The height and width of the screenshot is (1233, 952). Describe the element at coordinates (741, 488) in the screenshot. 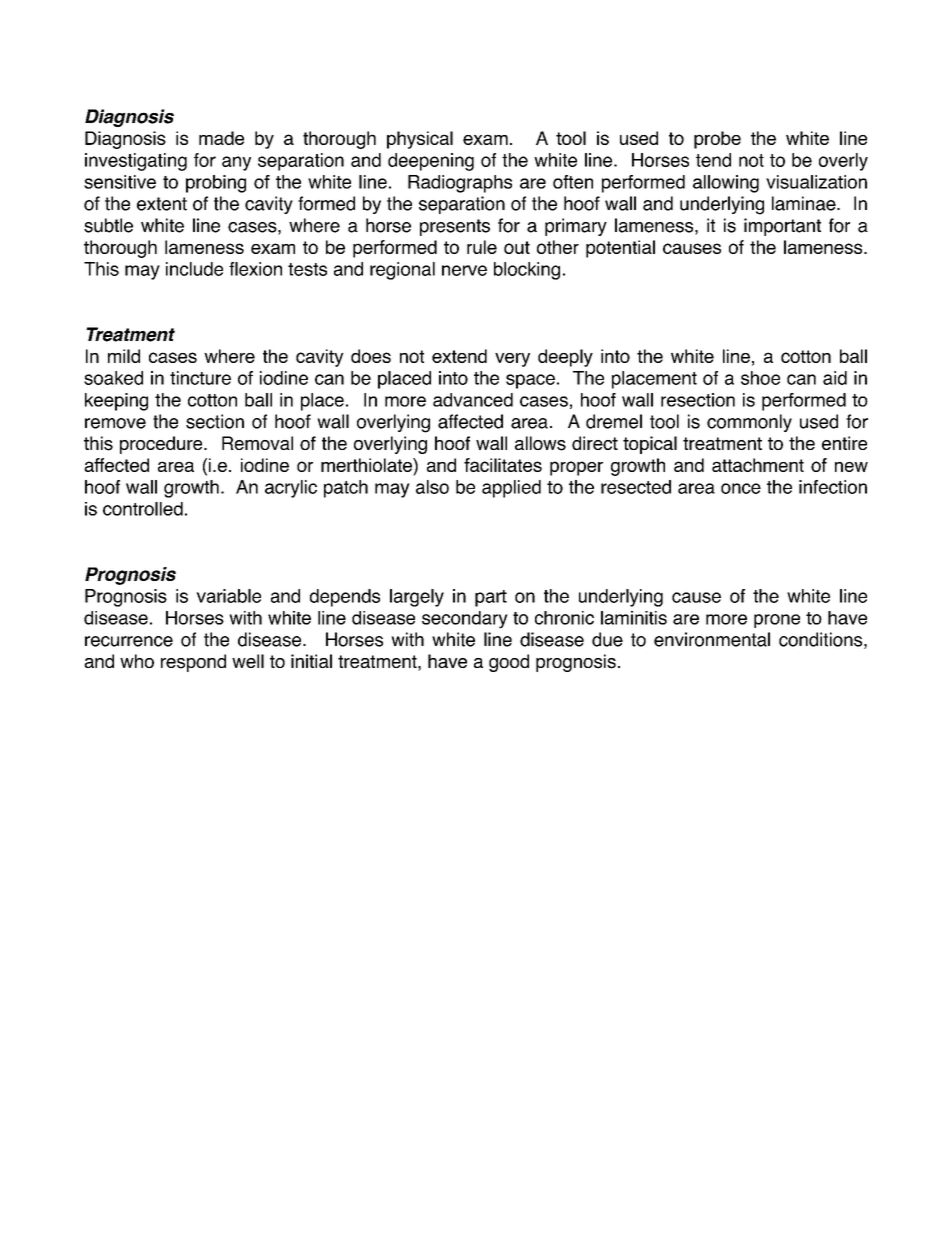

I see `once` at that location.
